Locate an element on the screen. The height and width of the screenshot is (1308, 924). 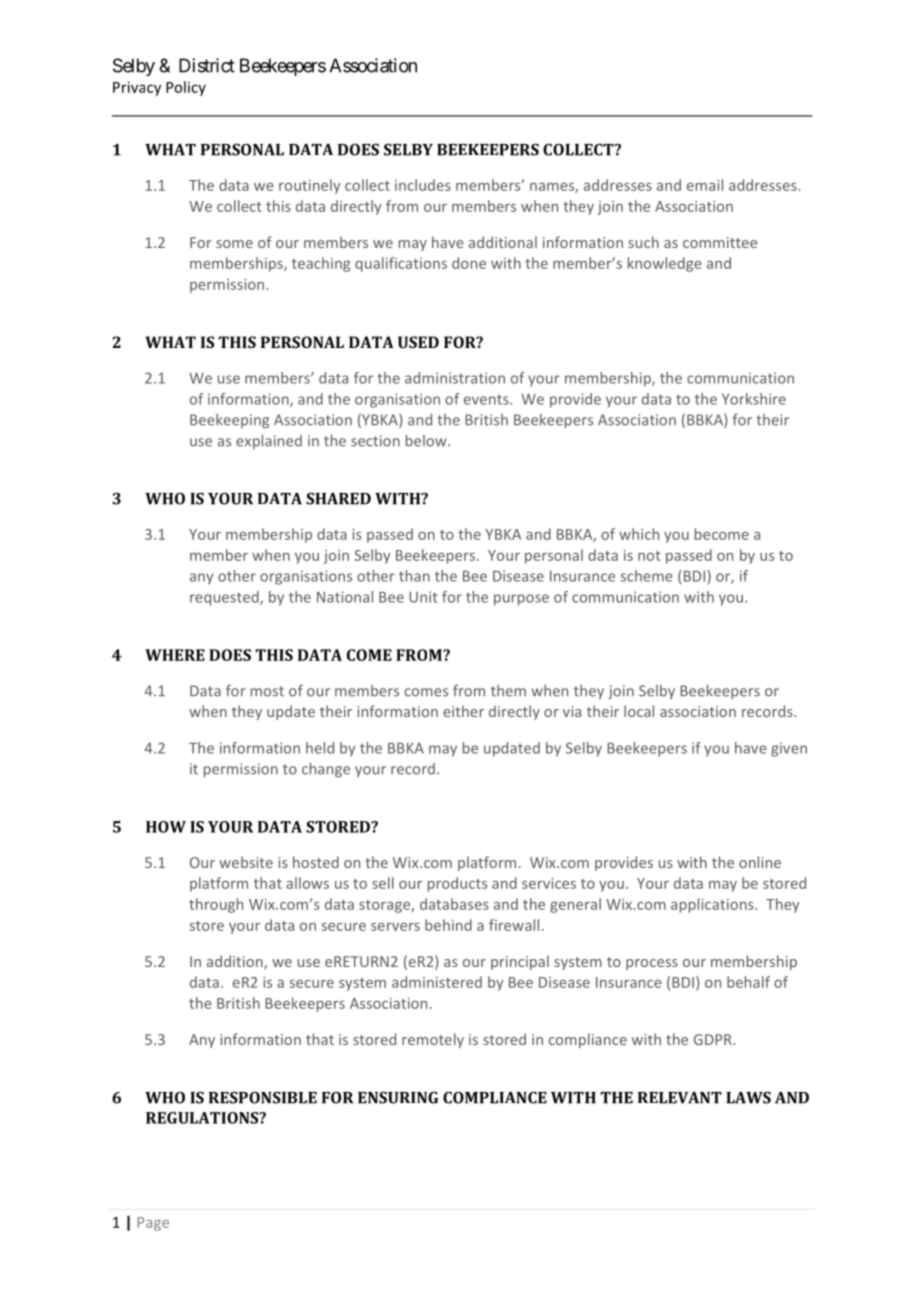
through is located at coordinates (216, 905).
